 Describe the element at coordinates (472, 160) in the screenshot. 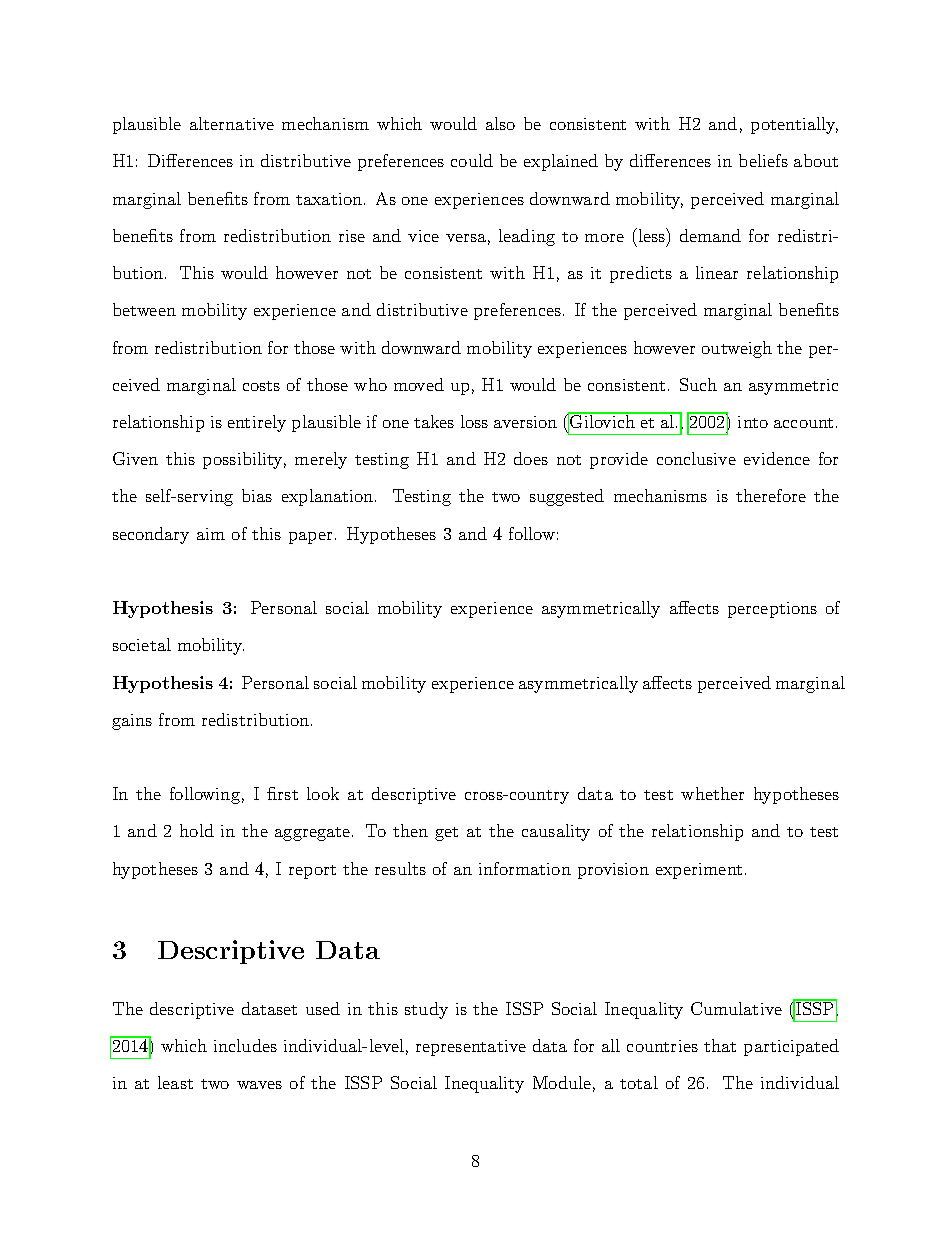

I see `could` at that location.
